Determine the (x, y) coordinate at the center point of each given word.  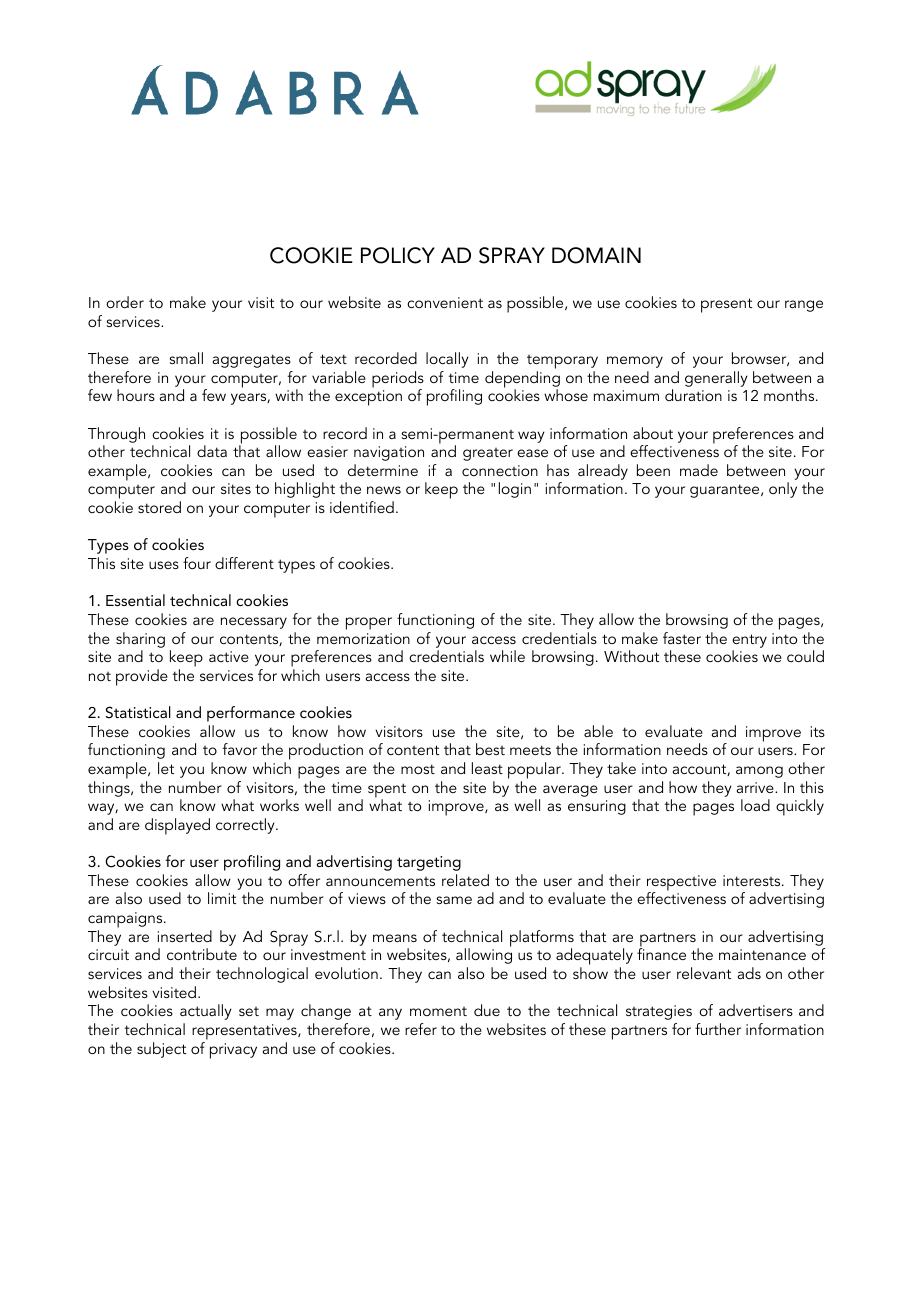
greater (488, 454)
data (212, 451)
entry (749, 641)
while (507, 656)
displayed (177, 826)
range (804, 306)
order (125, 302)
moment (438, 1011)
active (229, 656)
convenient (445, 302)
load (755, 805)
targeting (429, 863)
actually (206, 1012)
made (699, 470)
